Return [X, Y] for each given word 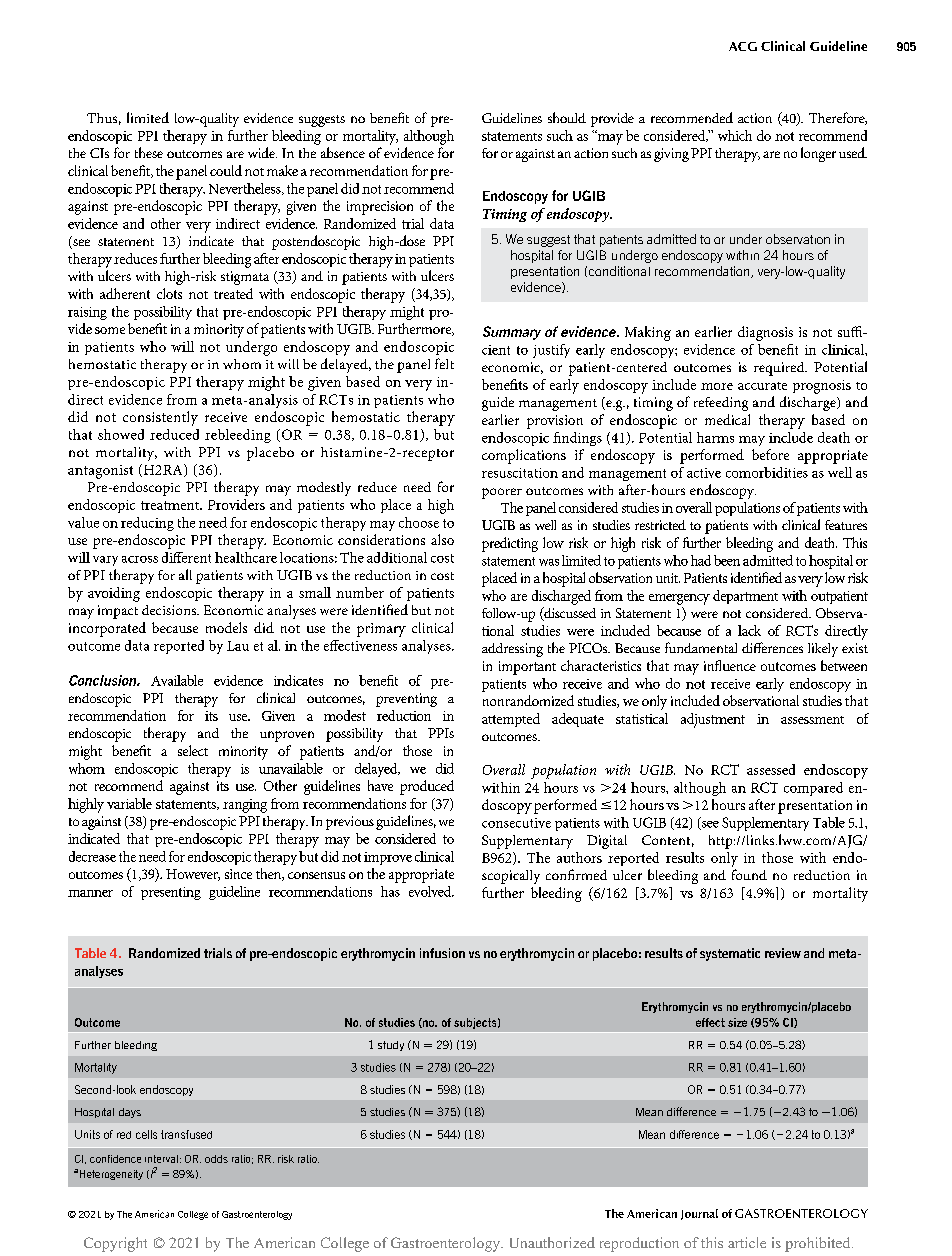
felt [444, 363]
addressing [512, 650]
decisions [170, 610]
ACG [743, 46]
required [780, 369]
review [783, 953]
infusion [442, 953]
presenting [171, 893]
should [567, 117]
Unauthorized [552, 1242]
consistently [160, 418]
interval [161, 1159]
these [149, 152]
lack [749, 630]
